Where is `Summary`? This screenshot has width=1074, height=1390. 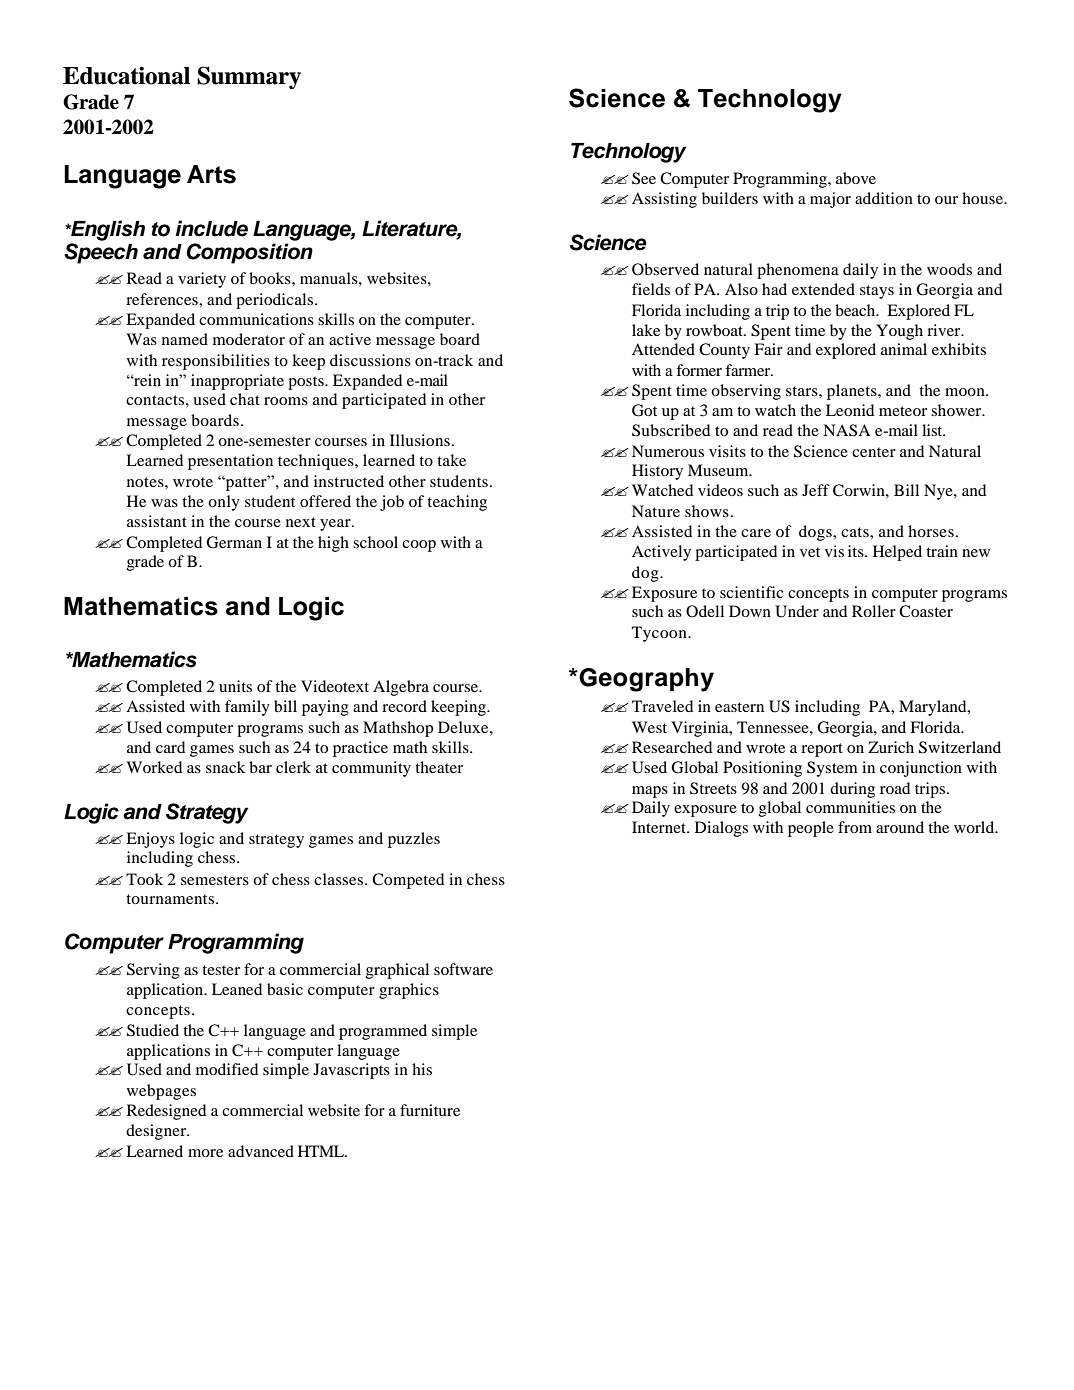 Summary is located at coordinates (249, 77).
